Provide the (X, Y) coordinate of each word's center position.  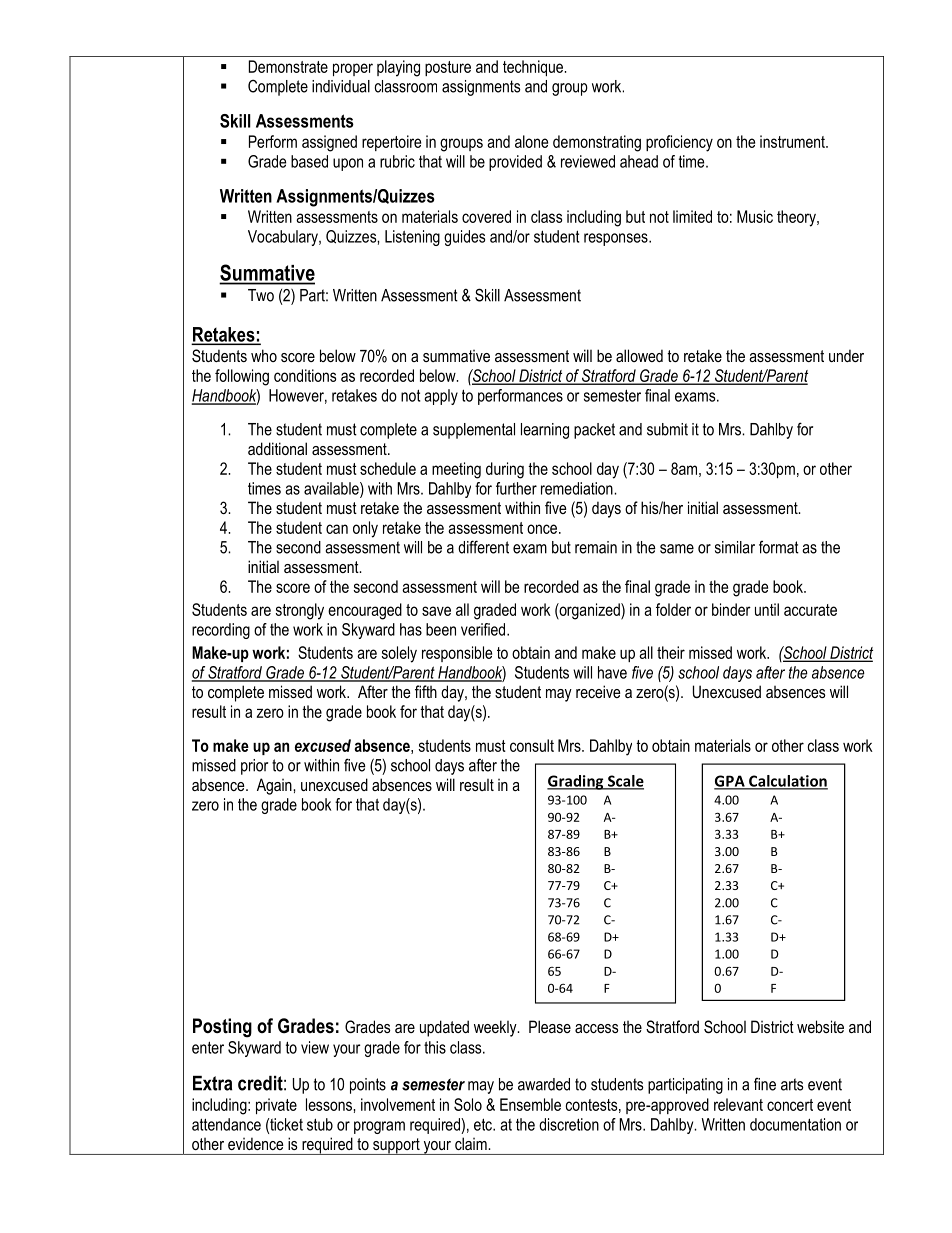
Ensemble (530, 1104)
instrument (793, 141)
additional (277, 448)
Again (275, 786)
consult (532, 745)
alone (531, 141)
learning (545, 431)
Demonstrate (288, 66)
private (276, 1106)
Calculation (787, 782)
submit (667, 429)
